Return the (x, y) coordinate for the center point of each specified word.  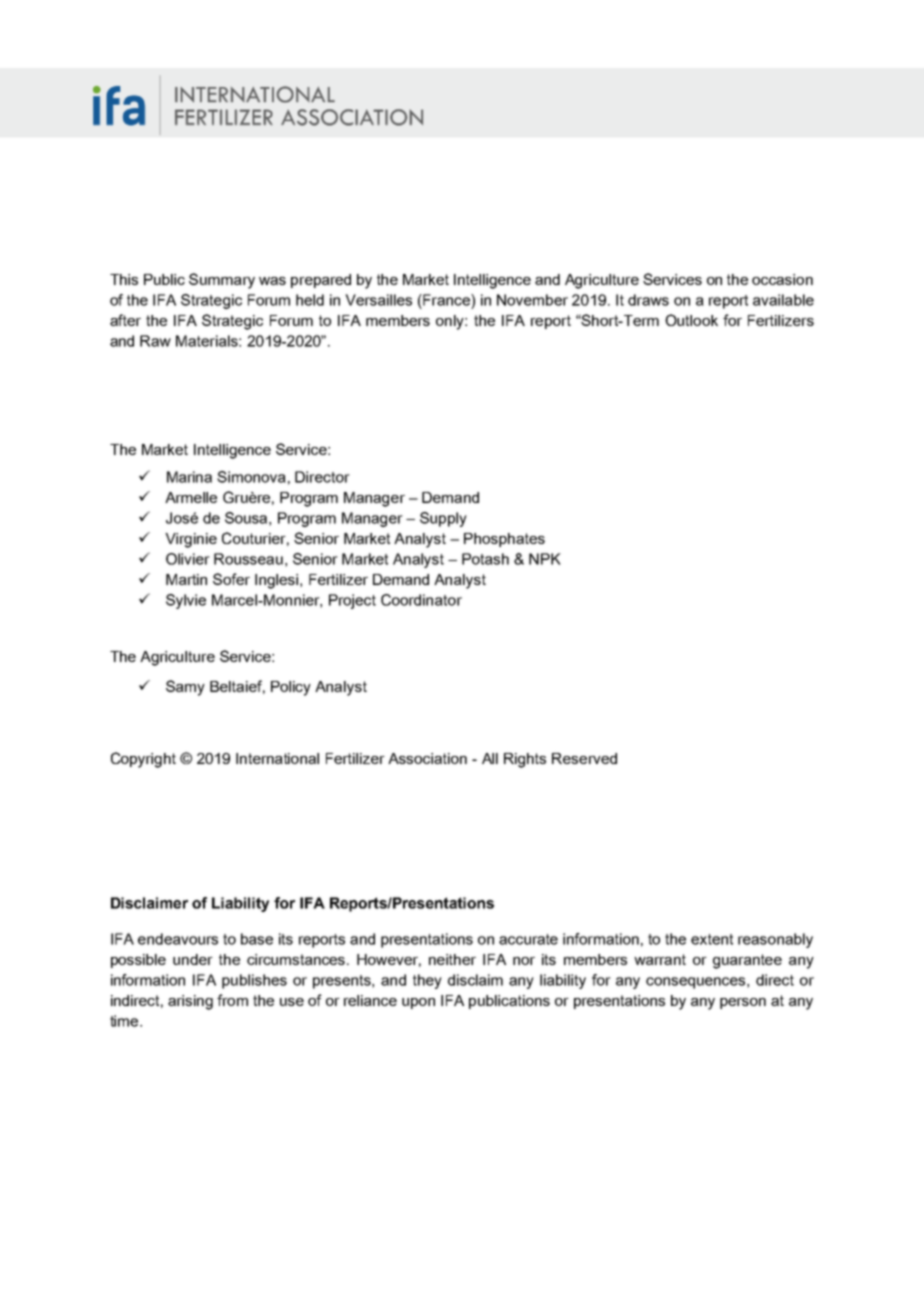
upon (418, 1003)
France (446, 300)
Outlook (691, 320)
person (743, 1003)
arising (190, 1002)
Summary (222, 281)
